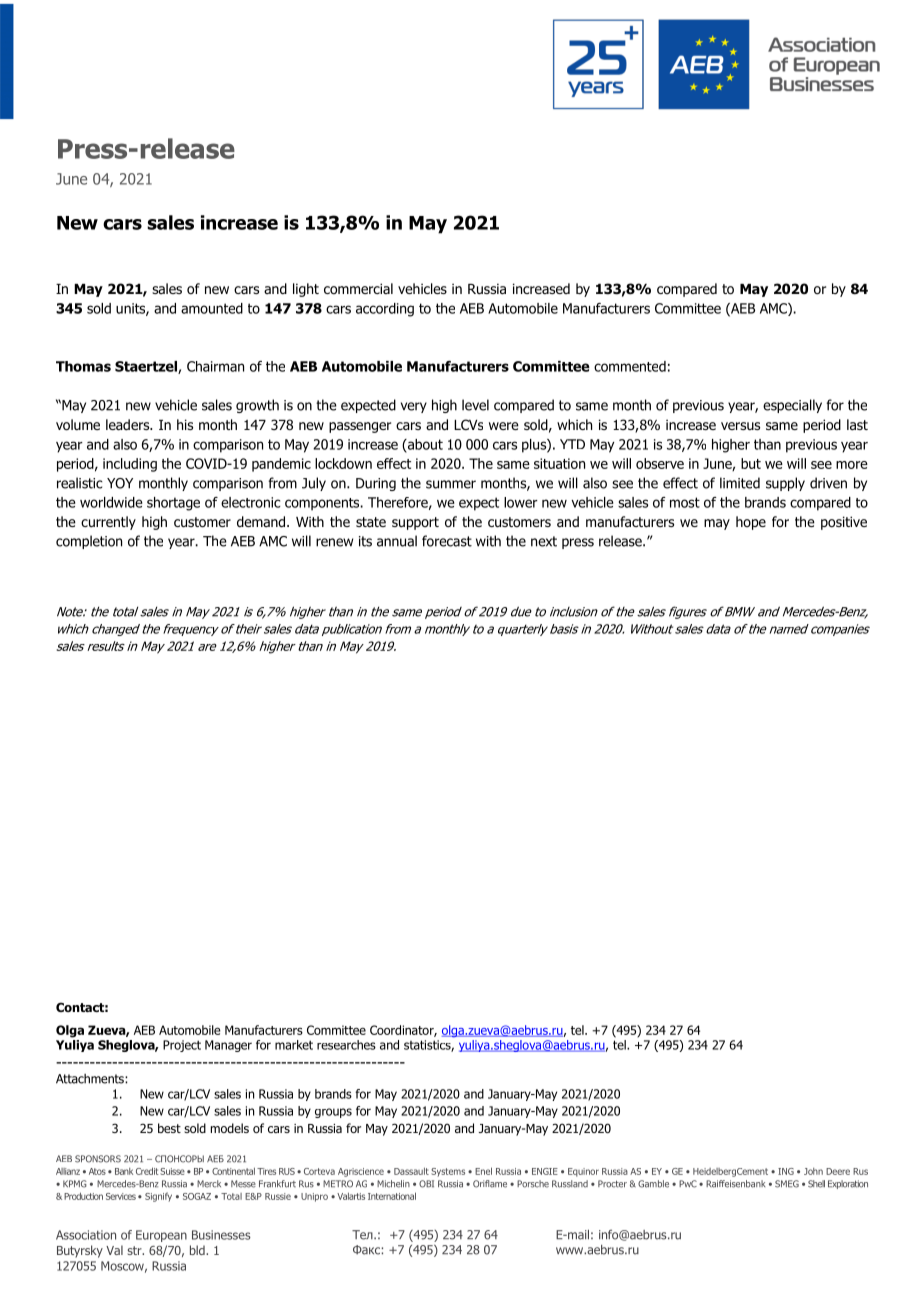  I want to click on researches, so click(346, 1045).
